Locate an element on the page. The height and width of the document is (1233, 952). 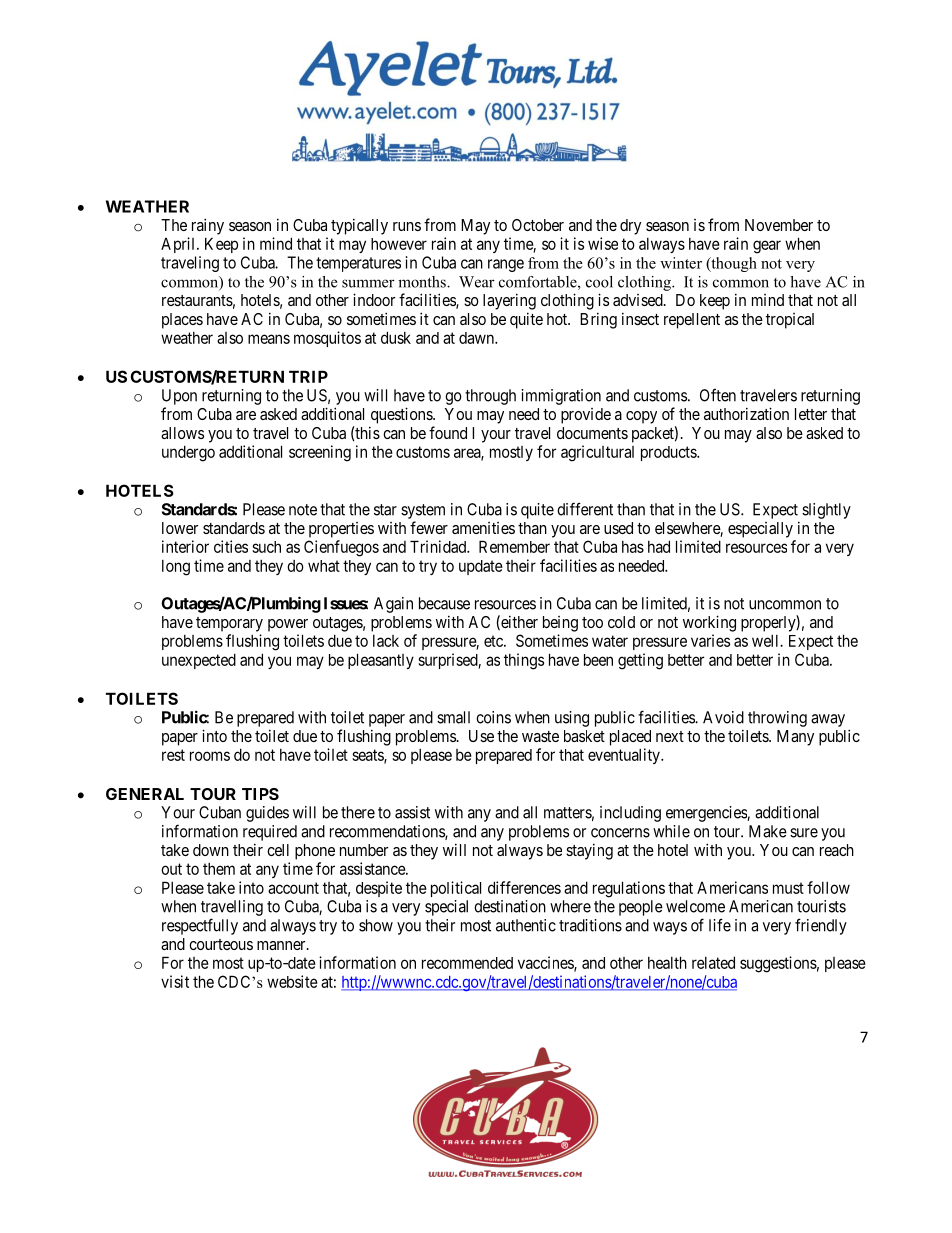
allows is located at coordinates (182, 433).
